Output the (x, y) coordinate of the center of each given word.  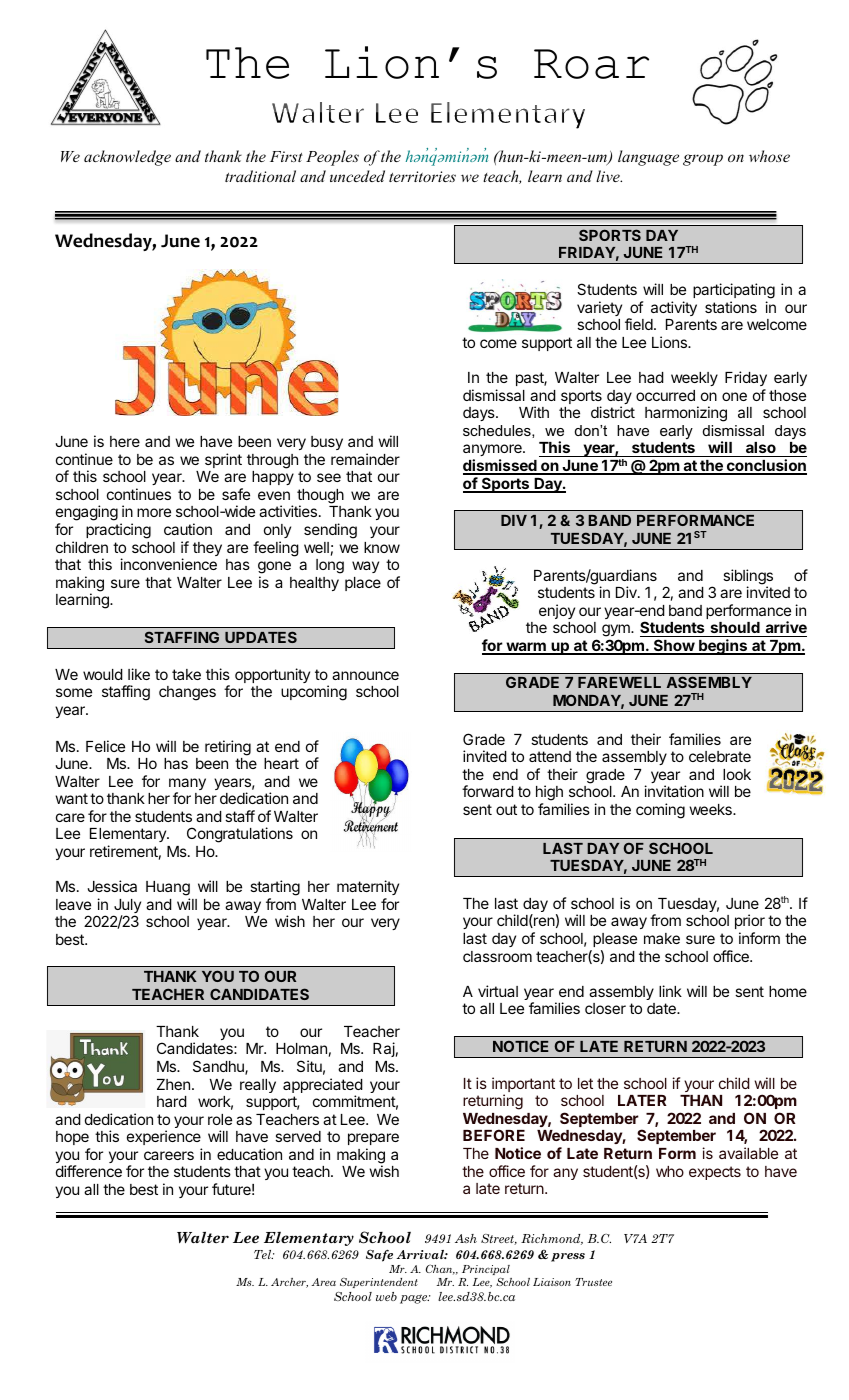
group (703, 160)
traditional (260, 176)
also (761, 449)
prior (750, 921)
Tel (264, 1254)
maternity (368, 887)
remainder (365, 459)
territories (422, 176)
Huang (168, 888)
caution (188, 529)
